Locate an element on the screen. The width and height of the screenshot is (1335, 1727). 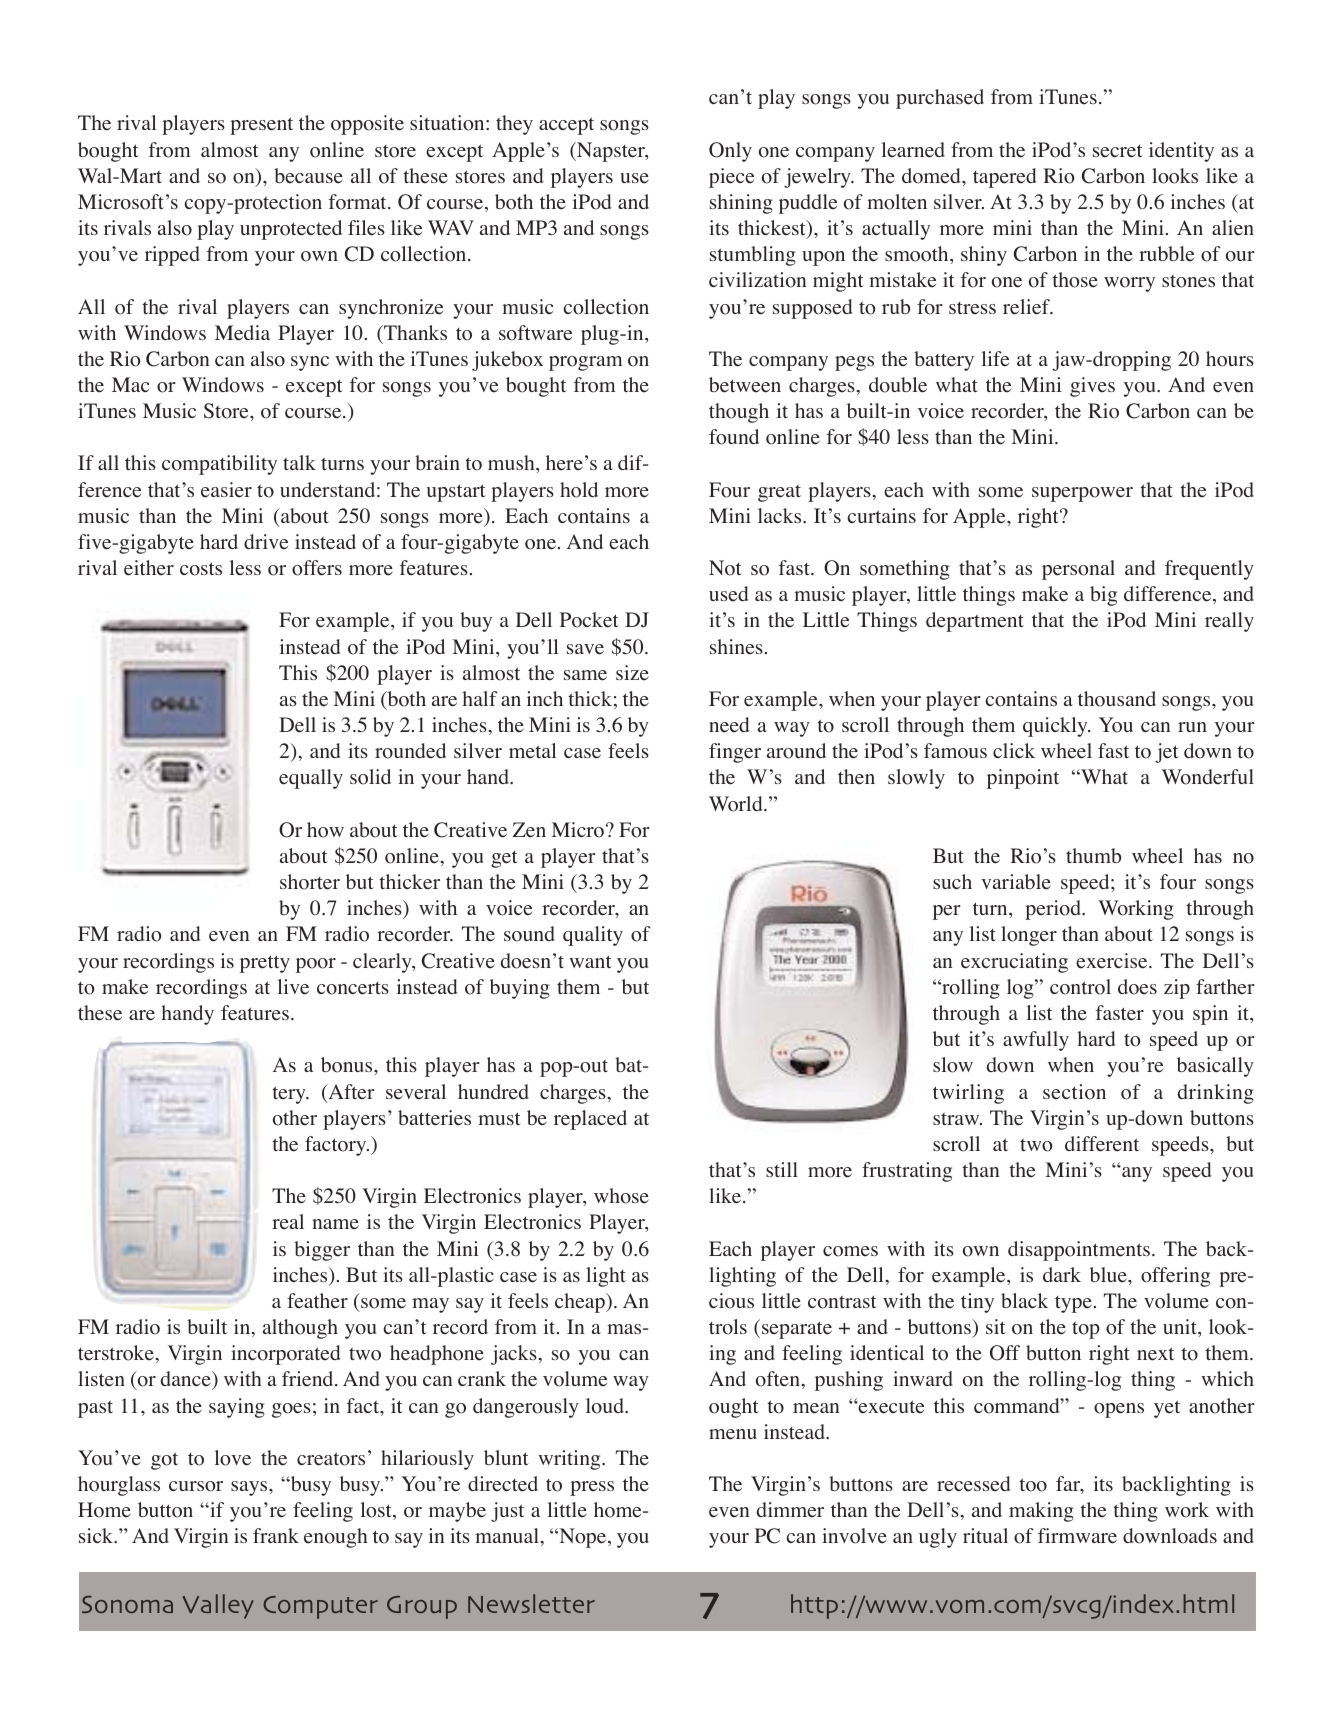
blue is located at coordinates (1109, 1275).
